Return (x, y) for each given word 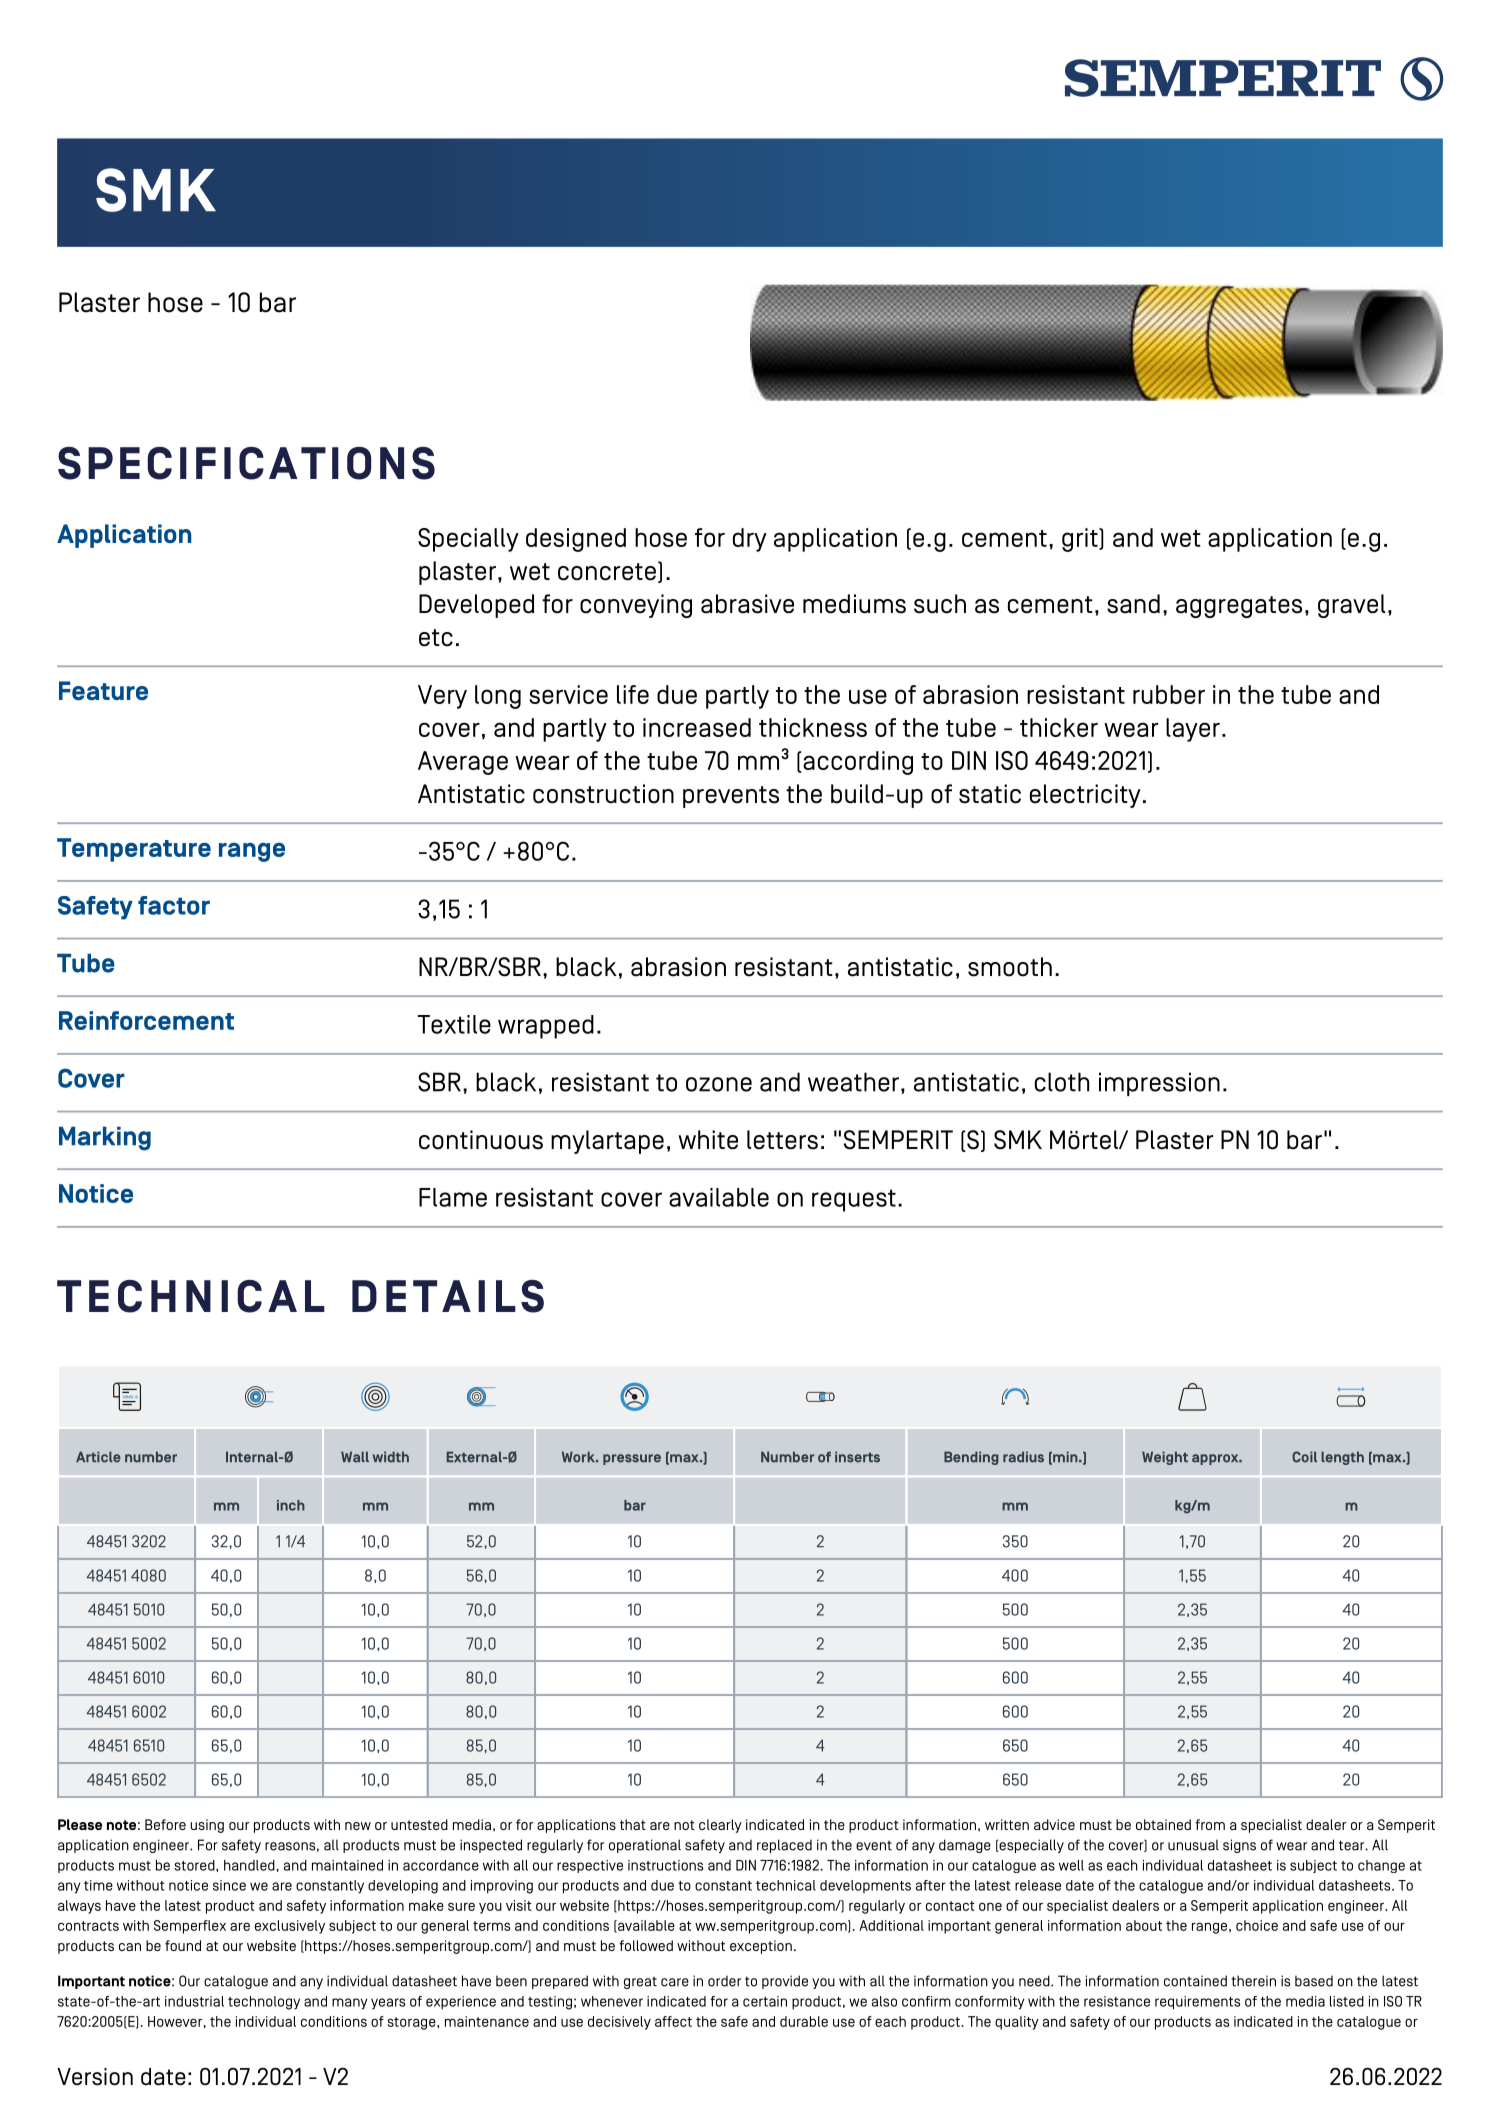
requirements (1197, 2003)
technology (264, 2003)
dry (750, 540)
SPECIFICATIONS (246, 463)
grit (1081, 540)
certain (765, 2001)
